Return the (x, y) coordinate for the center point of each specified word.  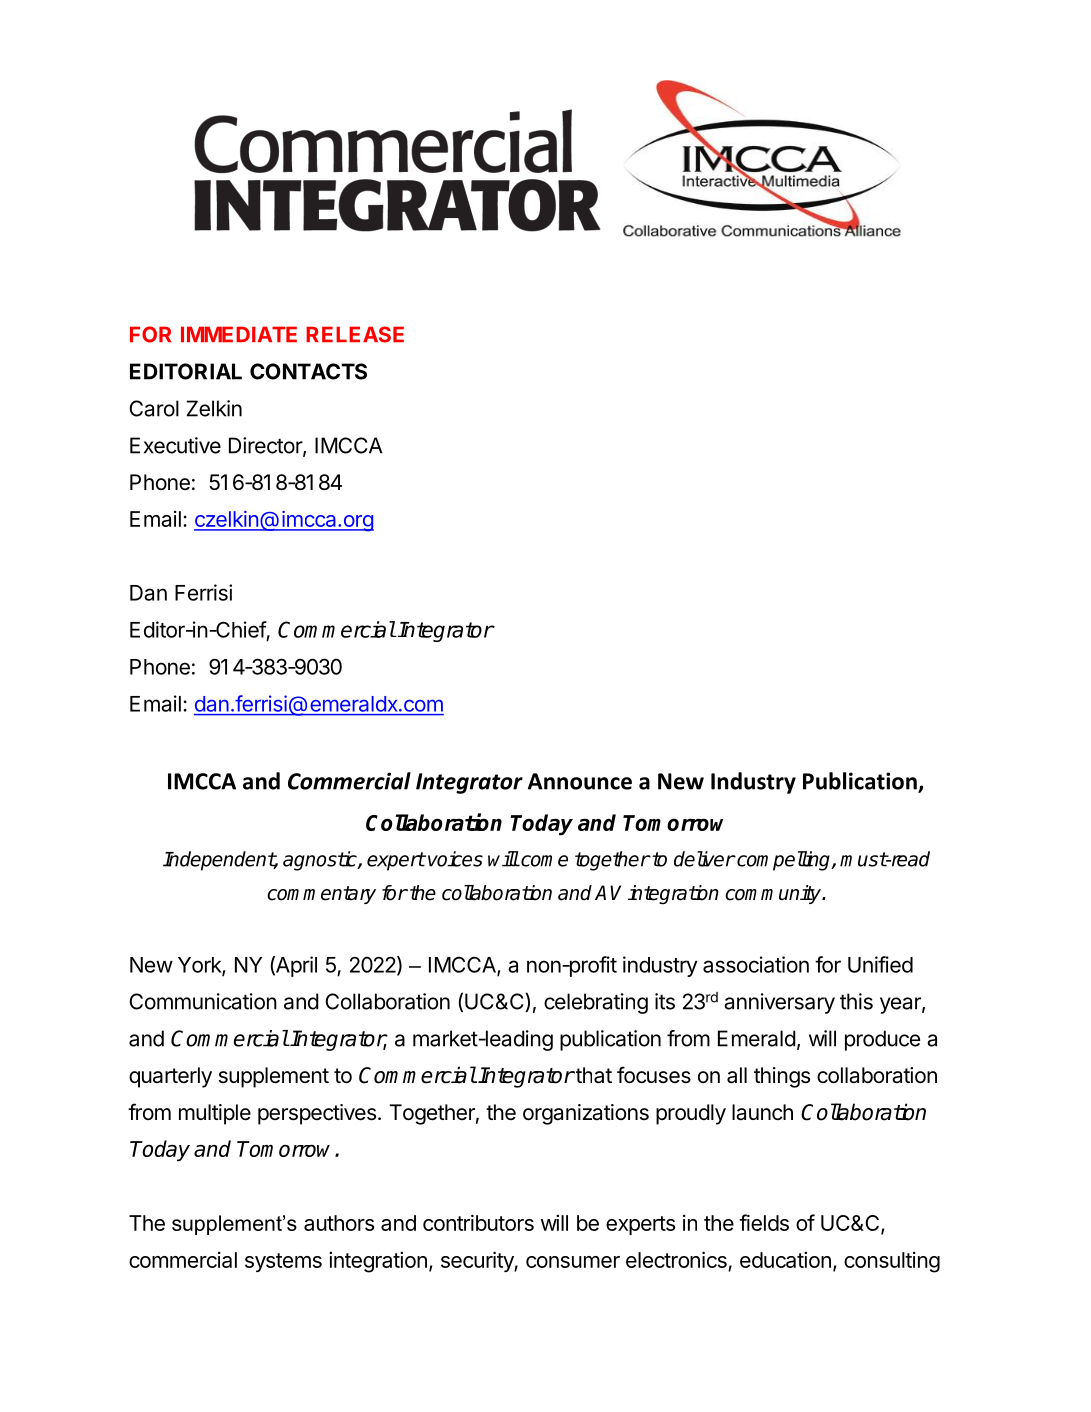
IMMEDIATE (239, 334)
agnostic (321, 861)
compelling (784, 861)
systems (283, 1262)
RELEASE (355, 334)
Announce (580, 781)
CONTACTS (308, 371)
